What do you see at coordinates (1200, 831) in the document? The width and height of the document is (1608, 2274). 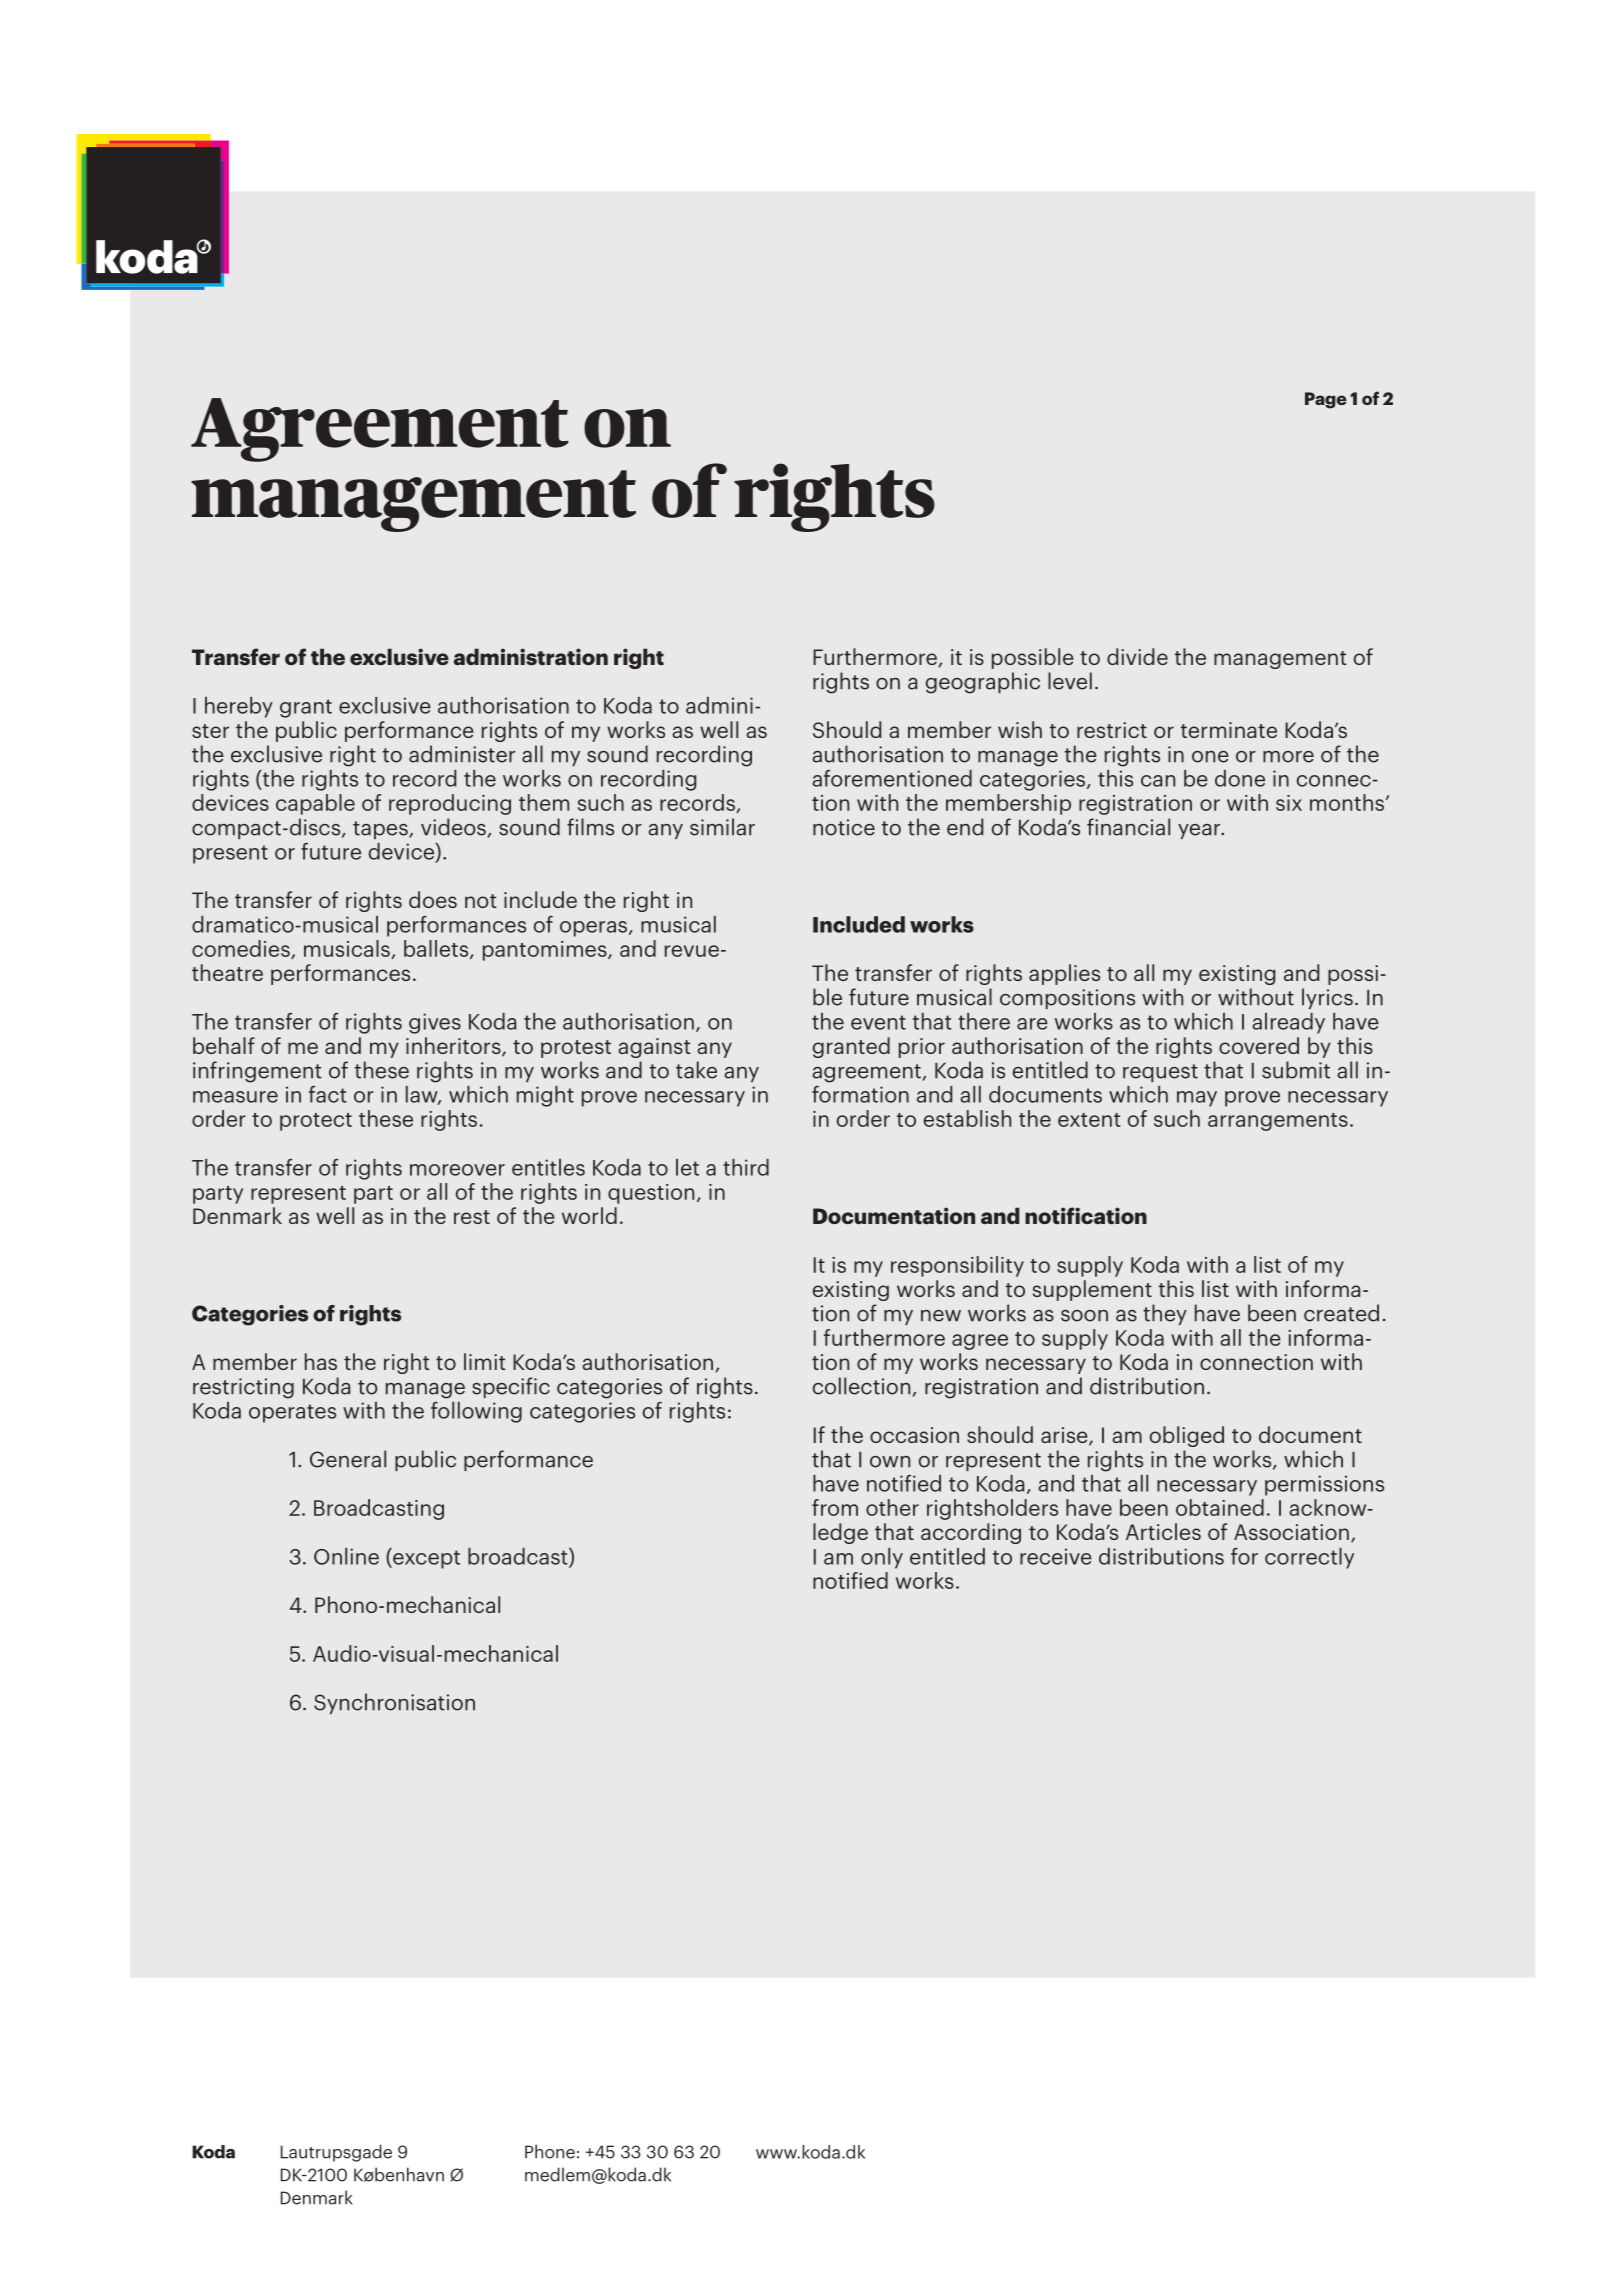 I see `year` at bounding box center [1200, 831].
